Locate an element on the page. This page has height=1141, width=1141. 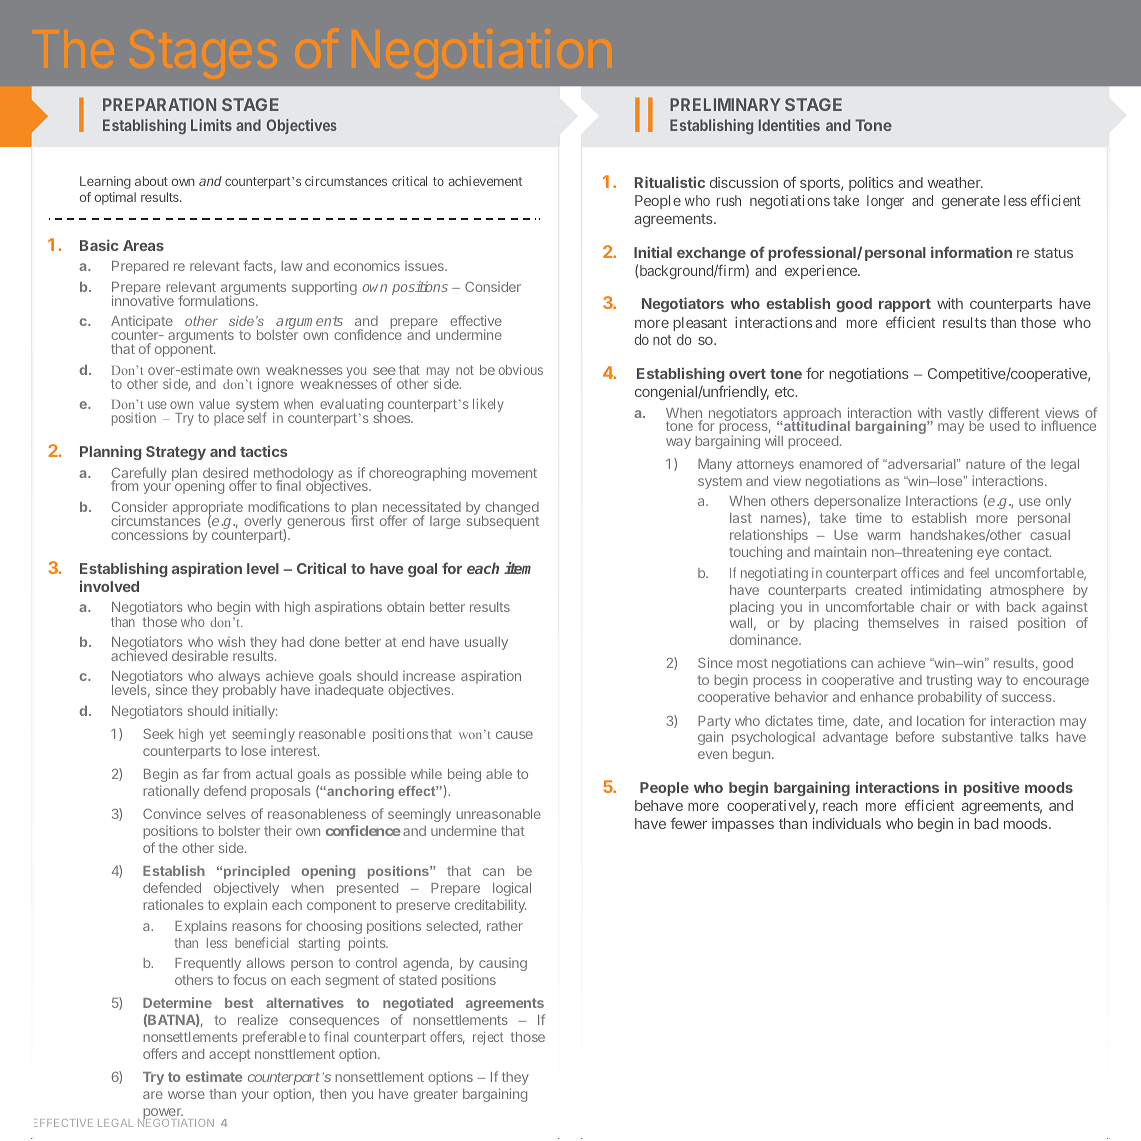
cause is located at coordinates (514, 735).
